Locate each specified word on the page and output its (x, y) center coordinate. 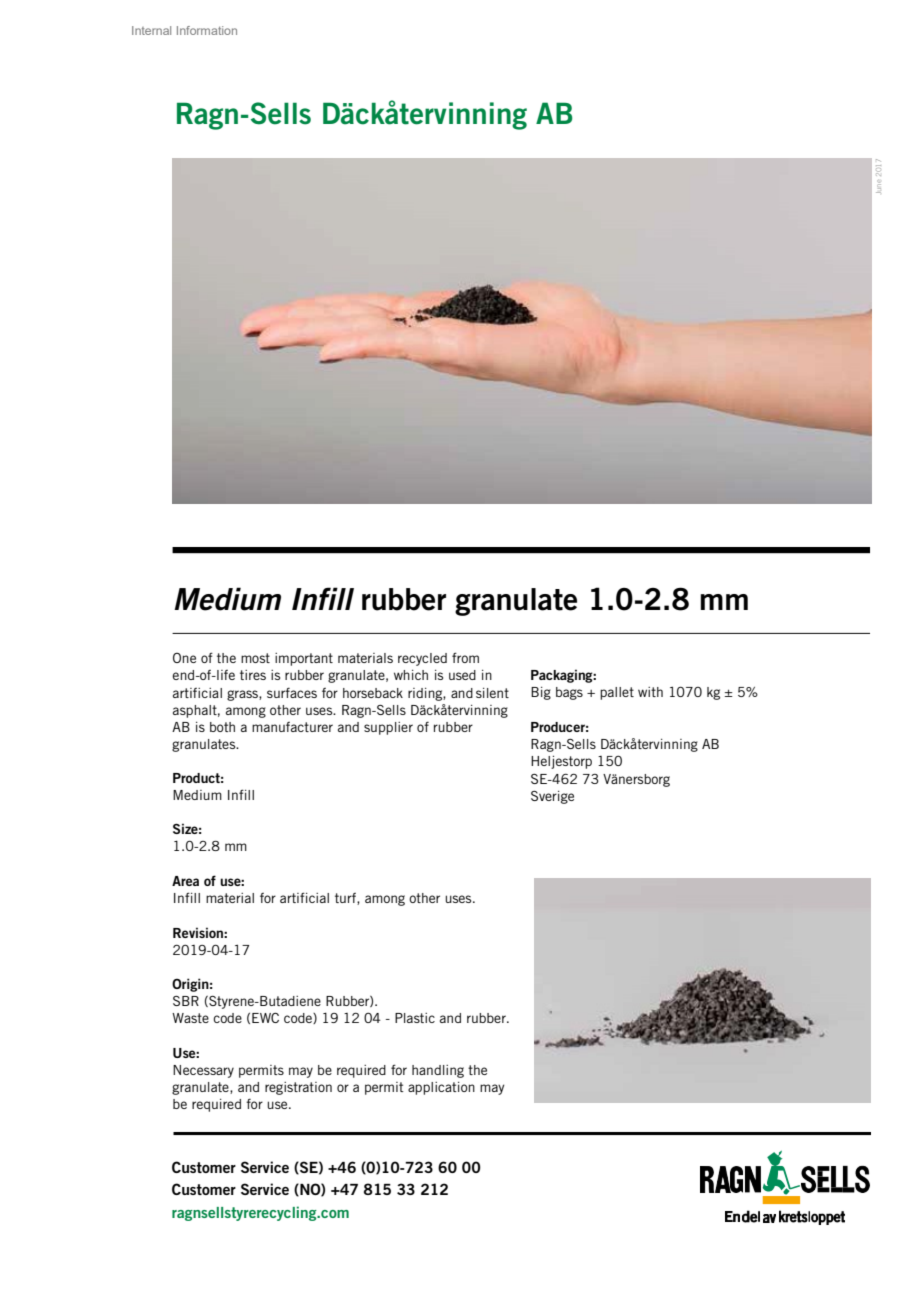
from (465, 657)
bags (569, 693)
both (222, 727)
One (184, 658)
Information (207, 30)
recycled (422, 659)
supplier (388, 728)
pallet (617, 693)
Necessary (203, 1071)
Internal (151, 30)
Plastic (415, 1018)
